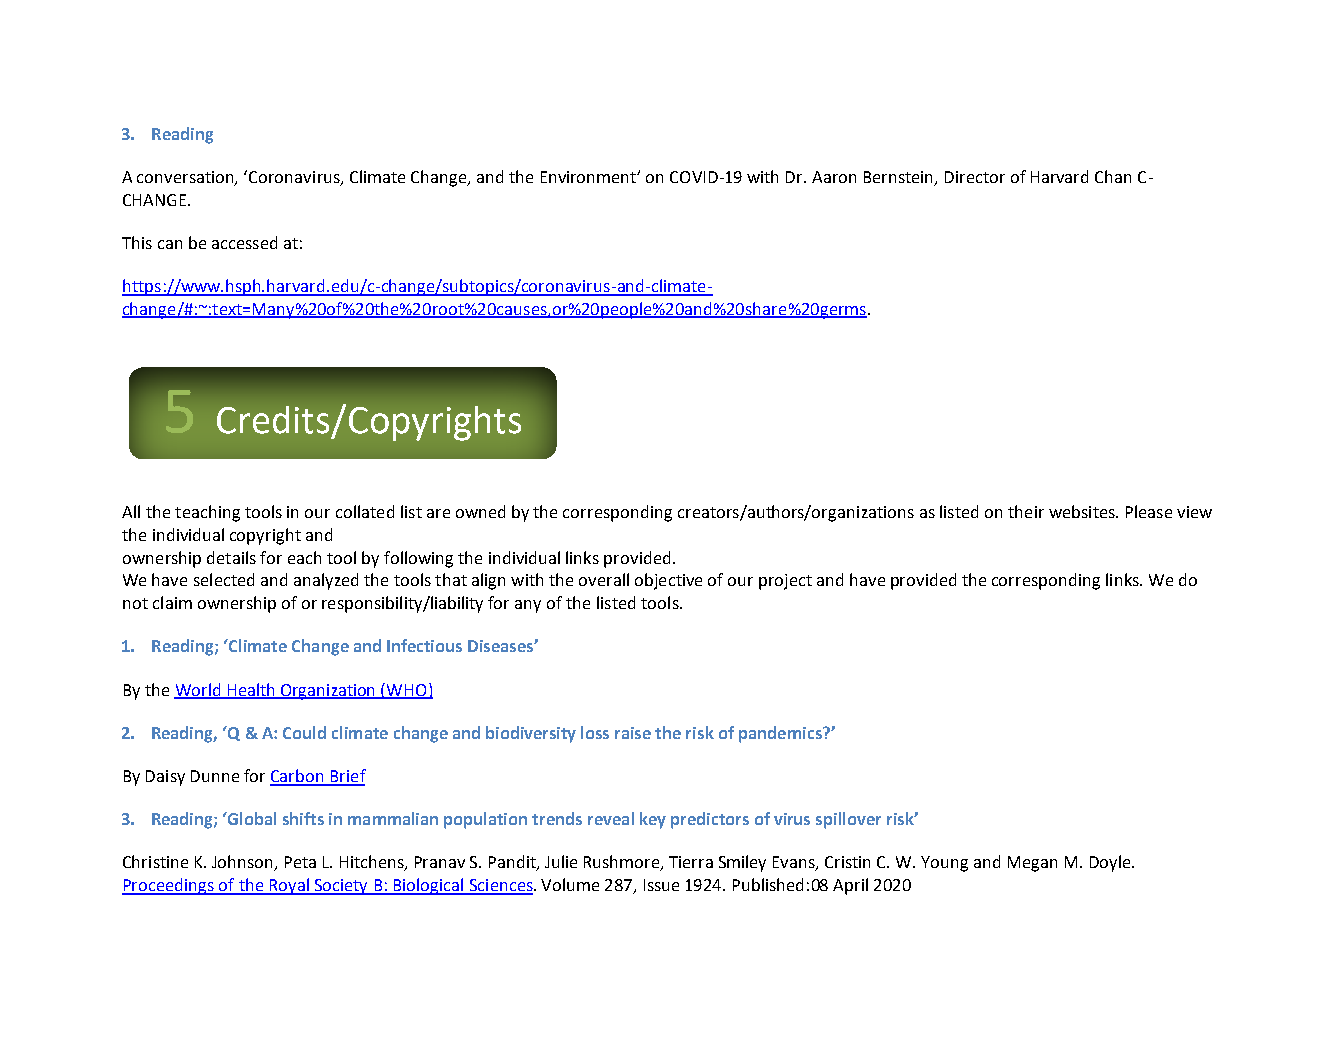 Image resolution: width=1343 pixels, height=1038 pixels. I want to click on Johnson, so click(244, 863).
